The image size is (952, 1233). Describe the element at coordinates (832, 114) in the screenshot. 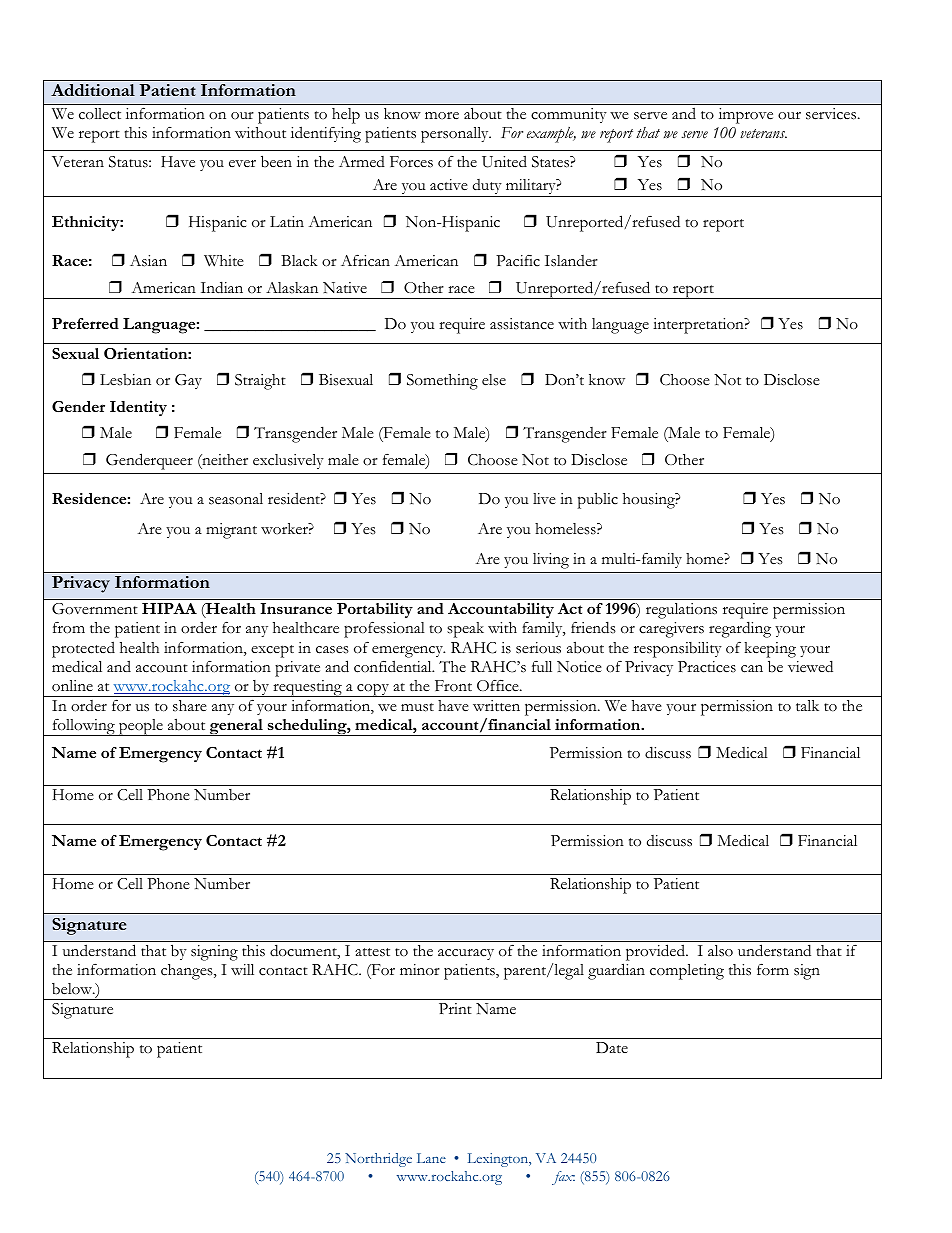

I see `services` at that location.
